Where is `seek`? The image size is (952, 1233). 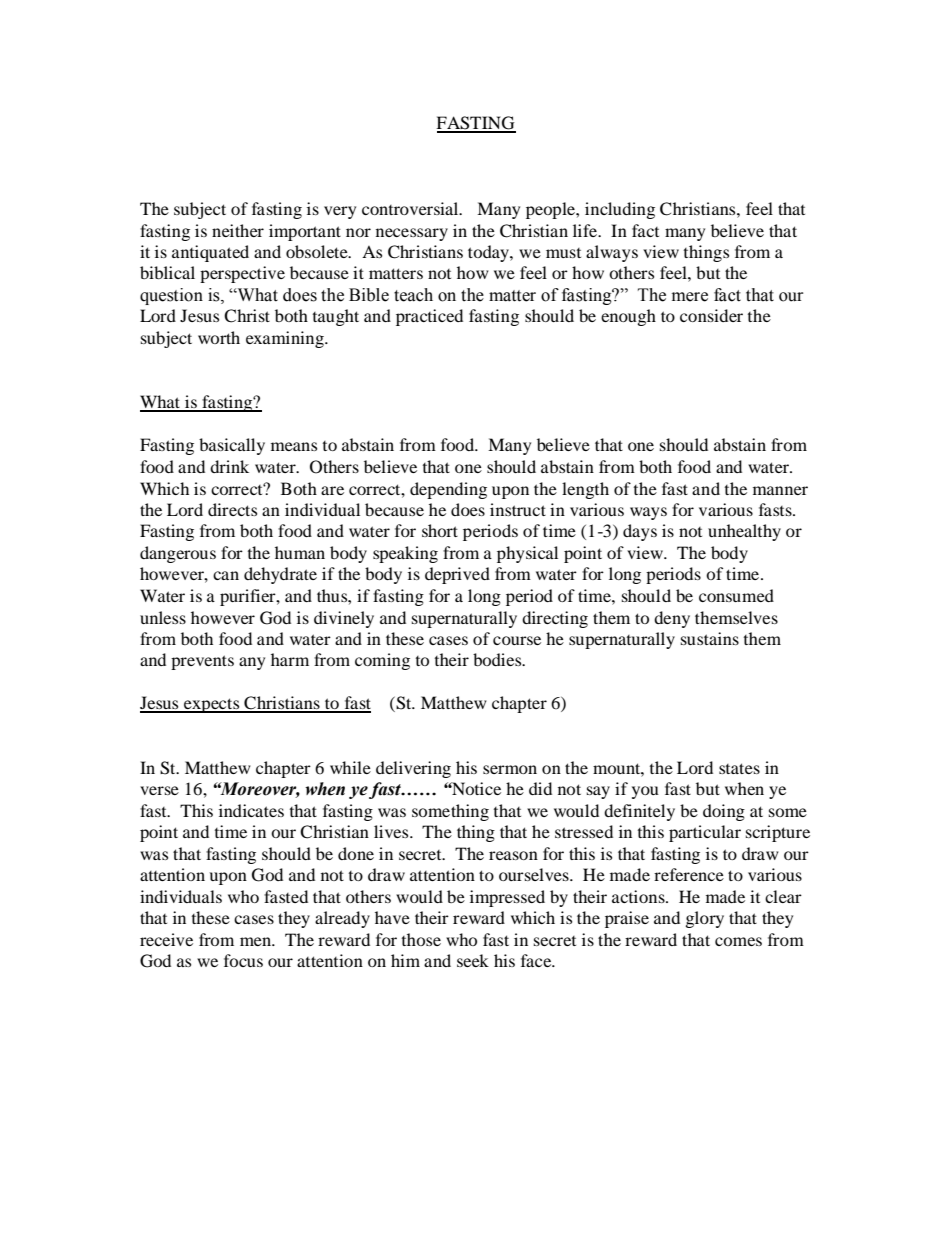
seek is located at coordinates (473, 960).
